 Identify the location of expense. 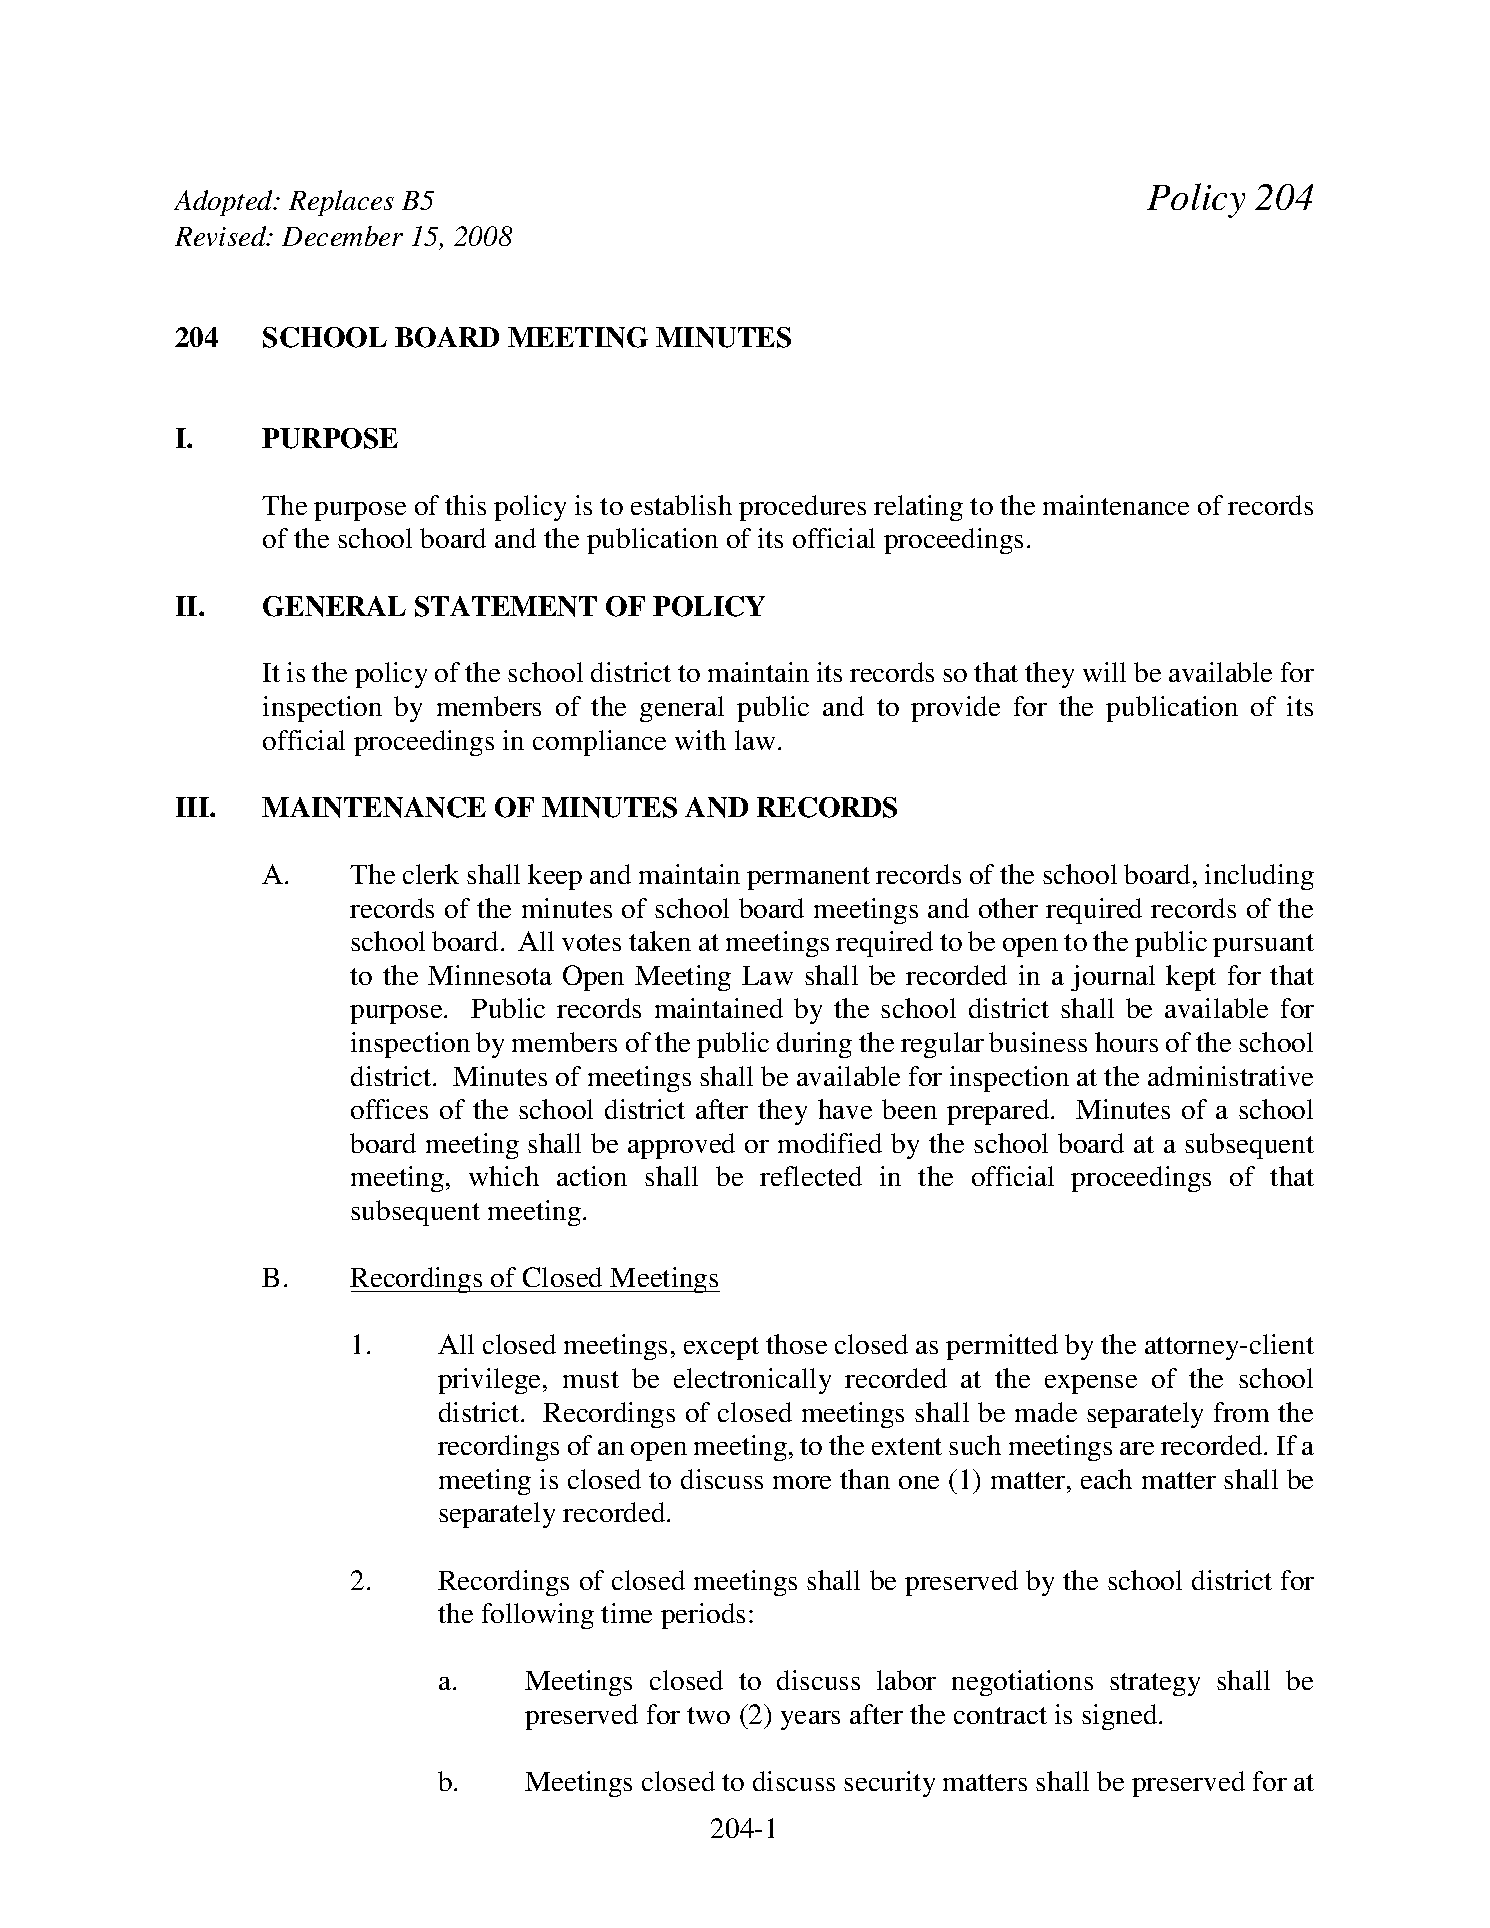
(1091, 1384).
